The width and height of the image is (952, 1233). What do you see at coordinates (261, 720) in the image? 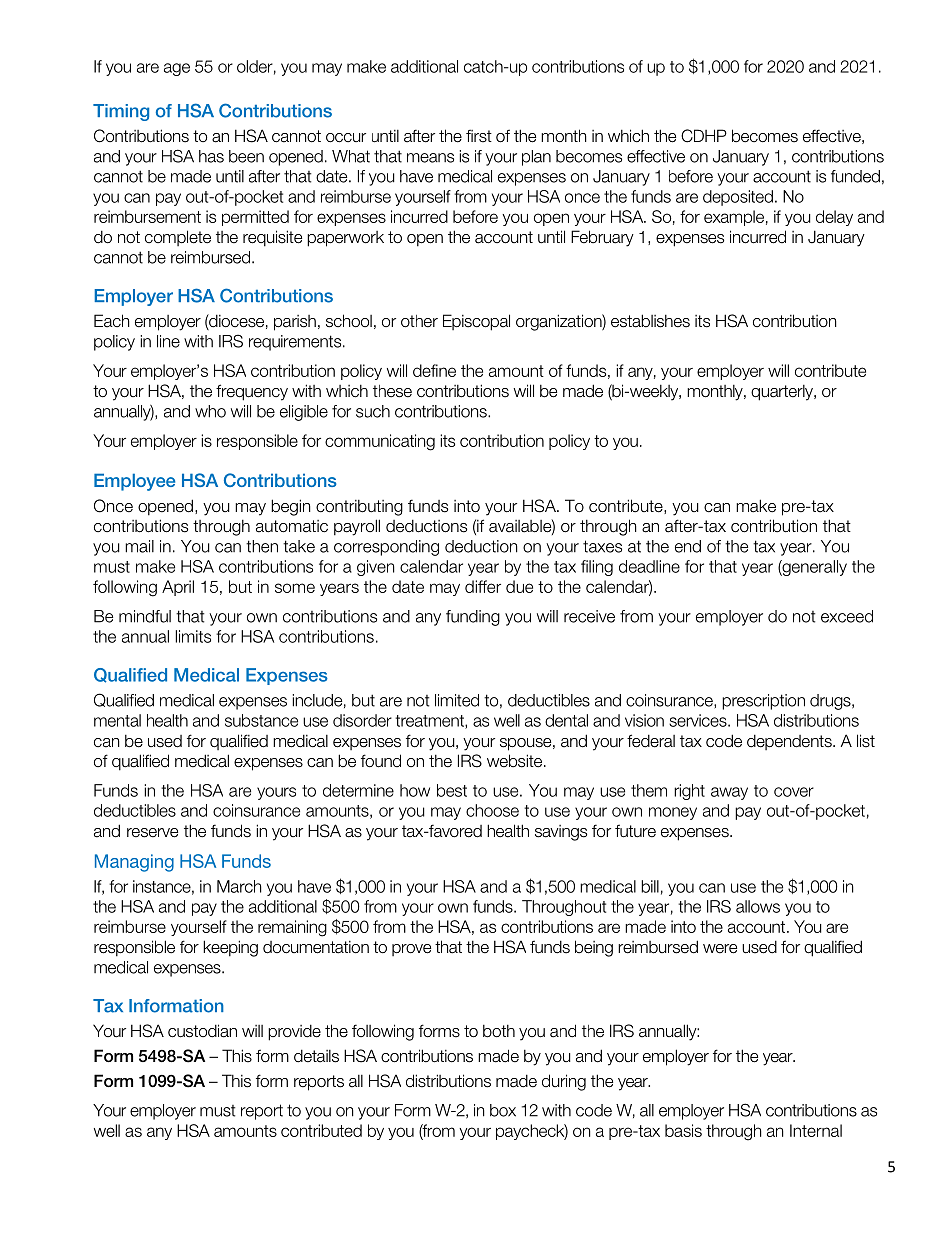
I see `substance` at bounding box center [261, 720].
